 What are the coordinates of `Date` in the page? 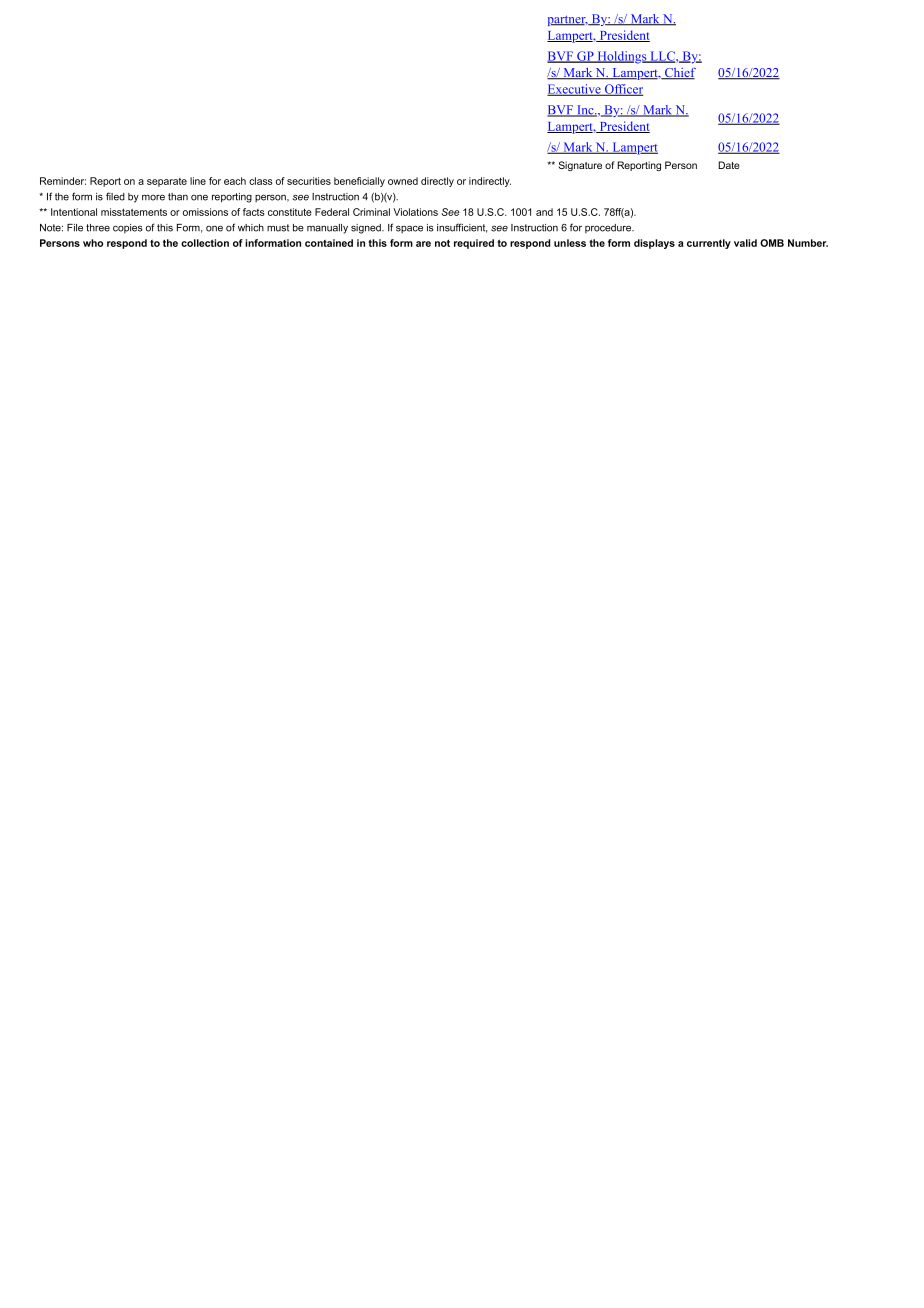 It's located at (729, 165).
